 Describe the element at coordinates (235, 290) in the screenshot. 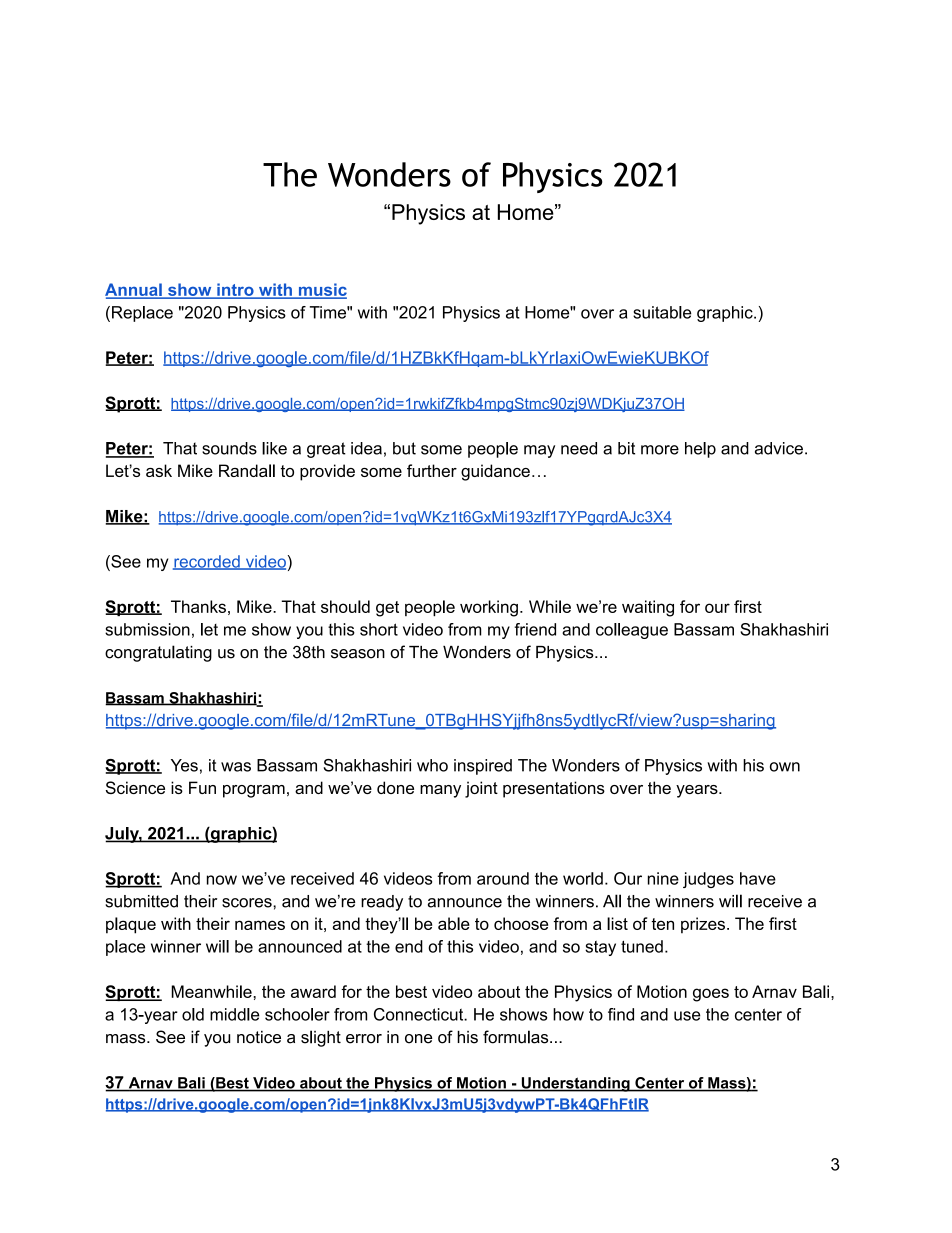

I see `intro` at that location.
